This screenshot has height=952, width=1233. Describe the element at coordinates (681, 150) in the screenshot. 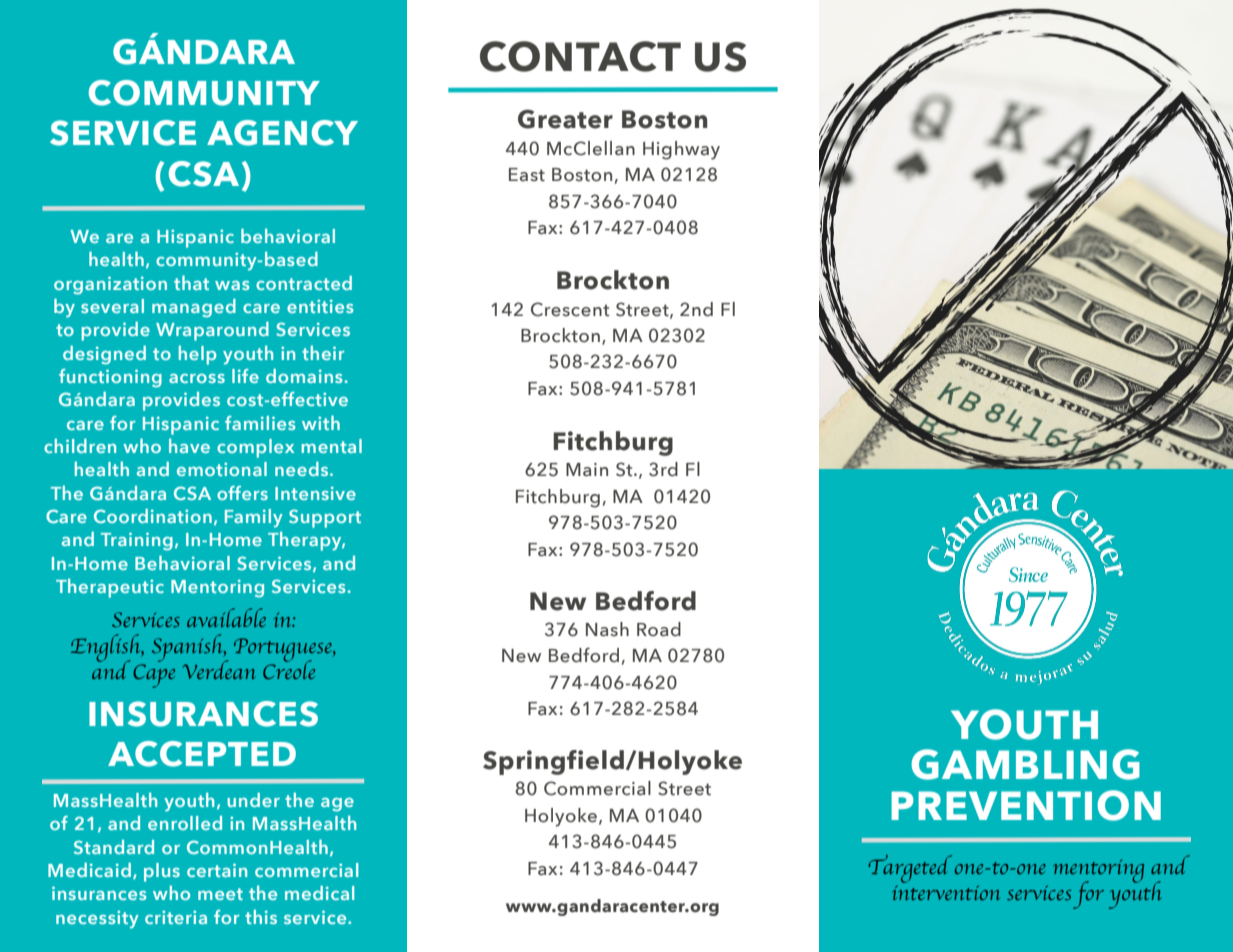

I see `Highway` at that location.
